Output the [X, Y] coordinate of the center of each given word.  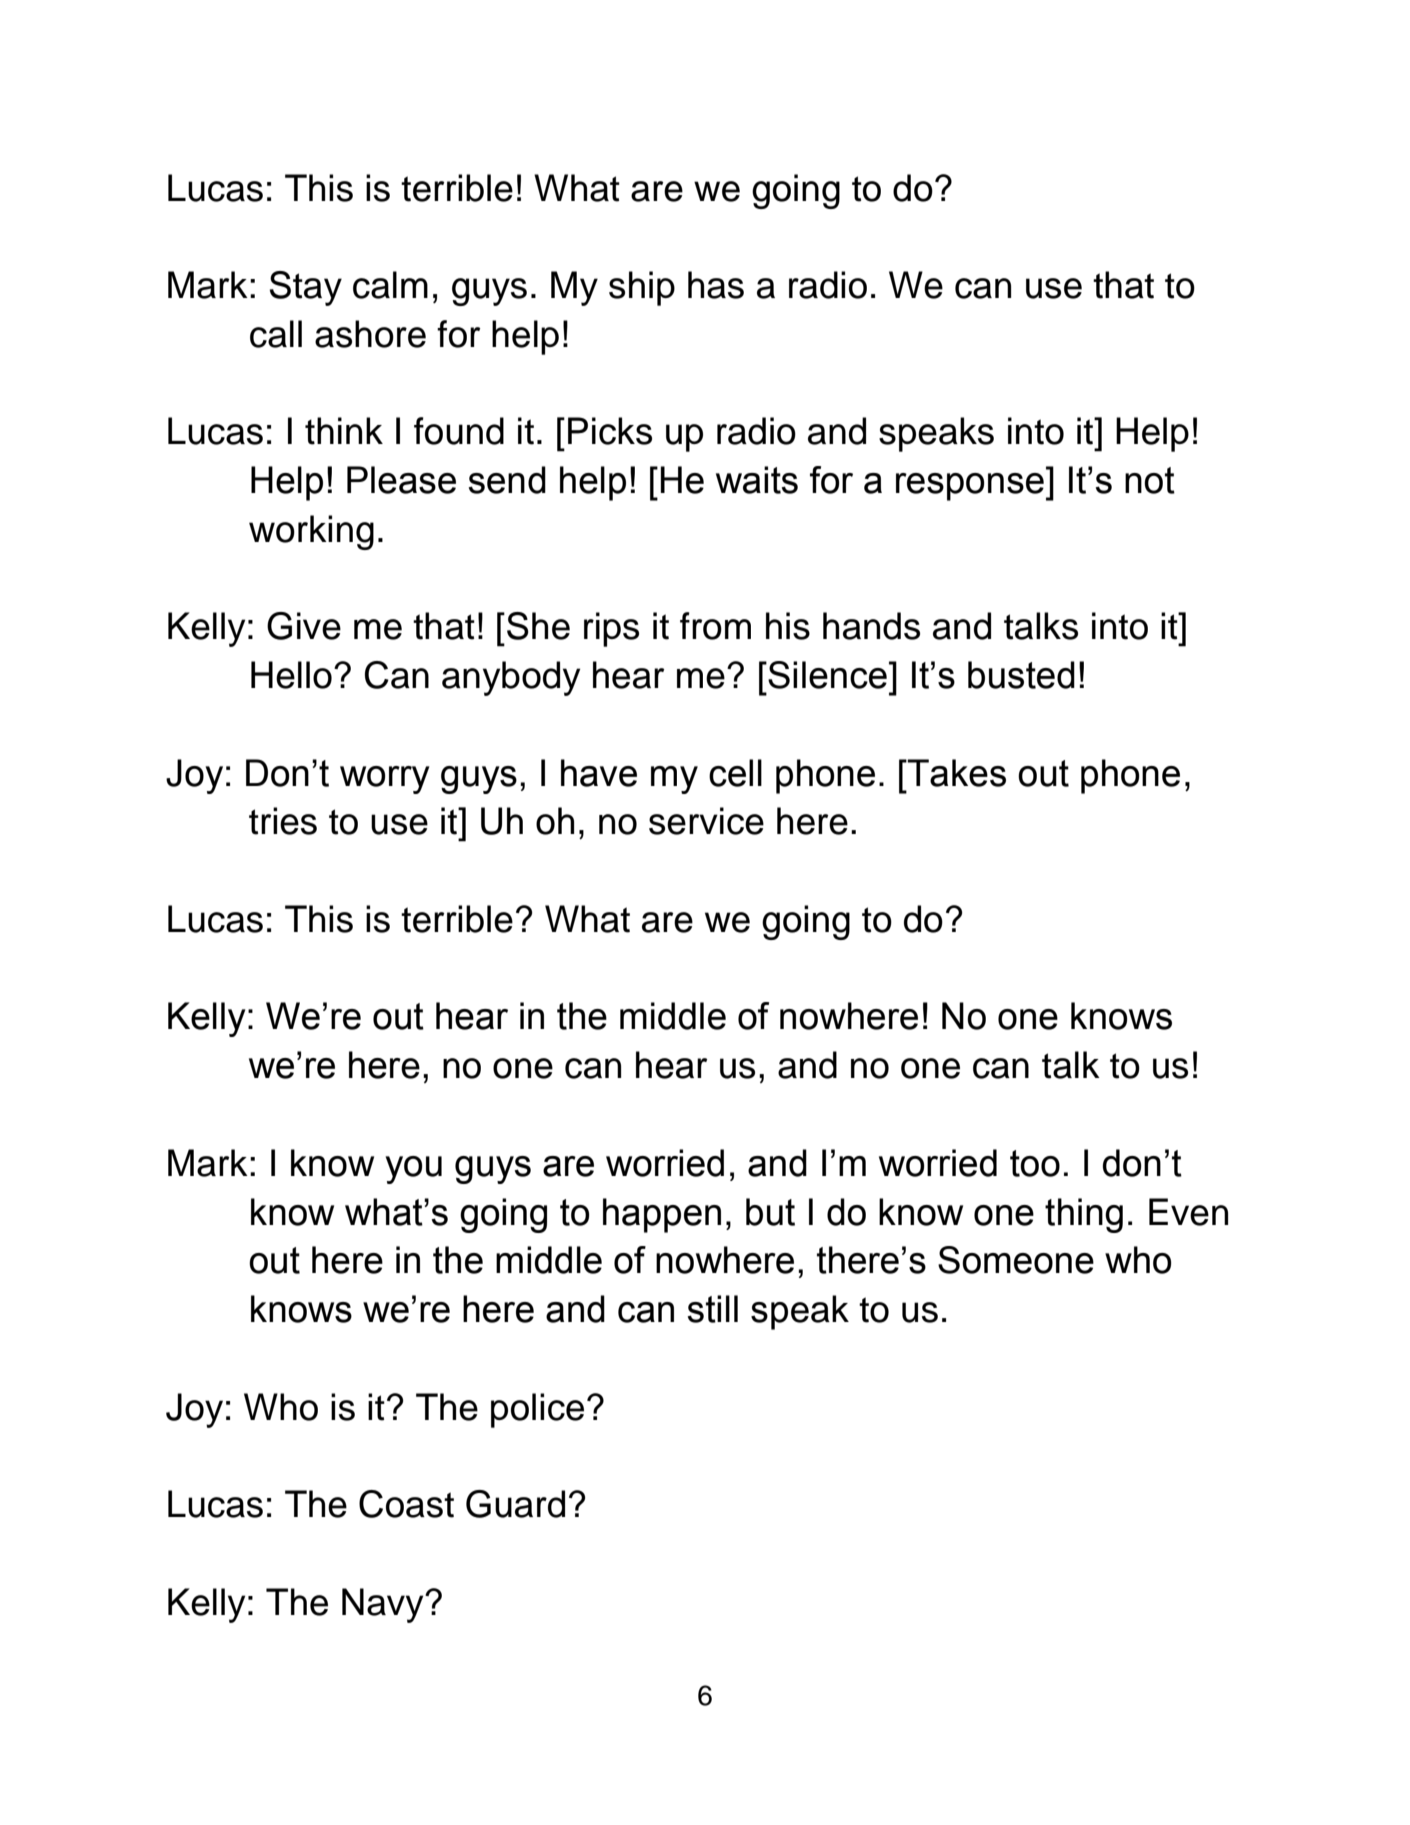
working [311, 532]
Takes [955, 773]
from [715, 626]
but [770, 1212]
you [413, 1170]
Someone [1016, 1260]
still [712, 1309]
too [1035, 1163]
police [537, 1410]
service [706, 821]
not [1150, 480]
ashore [370, 334]
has [716, 285]
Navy [384, 1605]
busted [1021, 675]
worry [385, 780]
